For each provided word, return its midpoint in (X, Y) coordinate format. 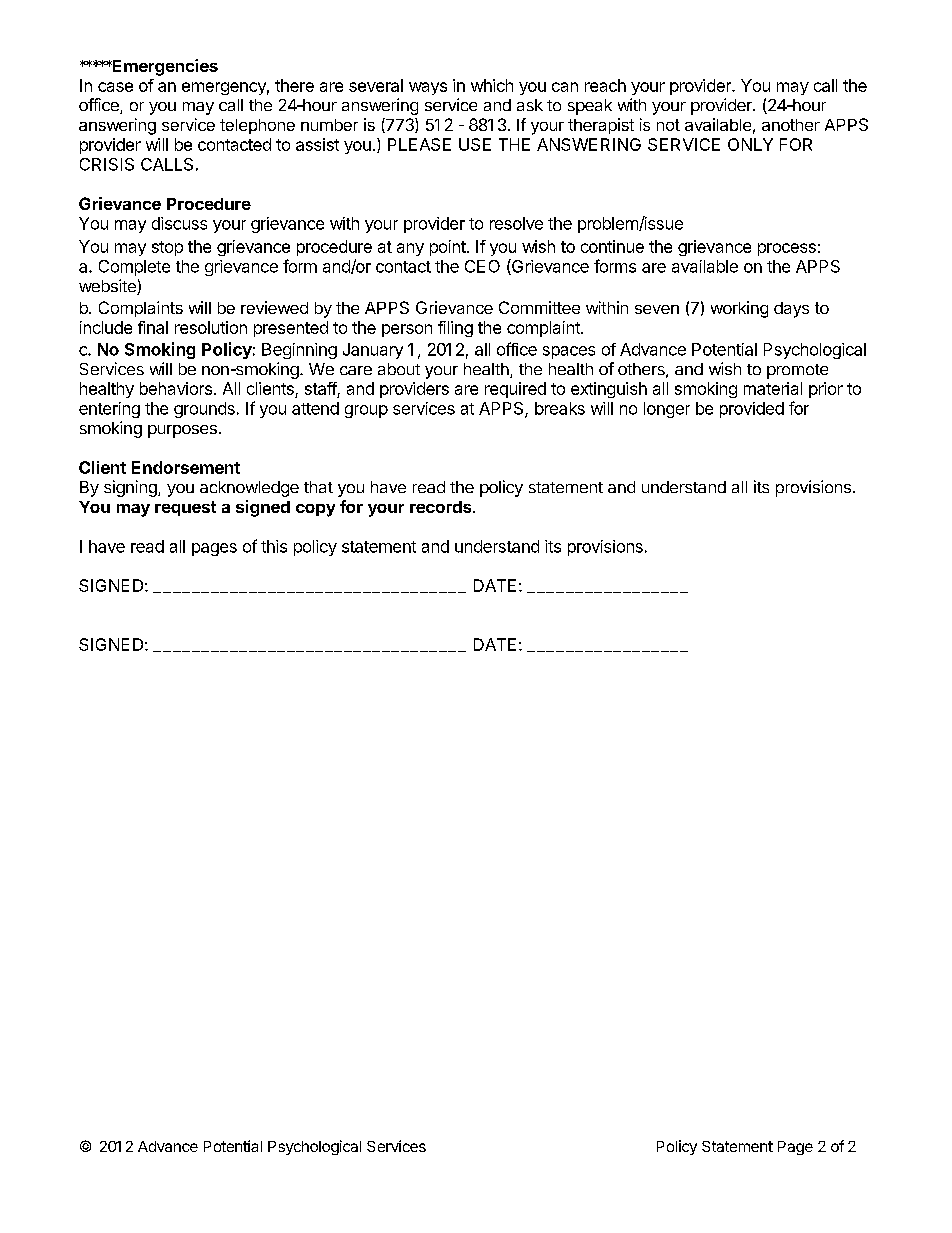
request (185, 508)
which (492, 85)
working (739, 309)
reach (605, 85)
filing (455, 329)
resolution (211, 327)
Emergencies (164, 67)
